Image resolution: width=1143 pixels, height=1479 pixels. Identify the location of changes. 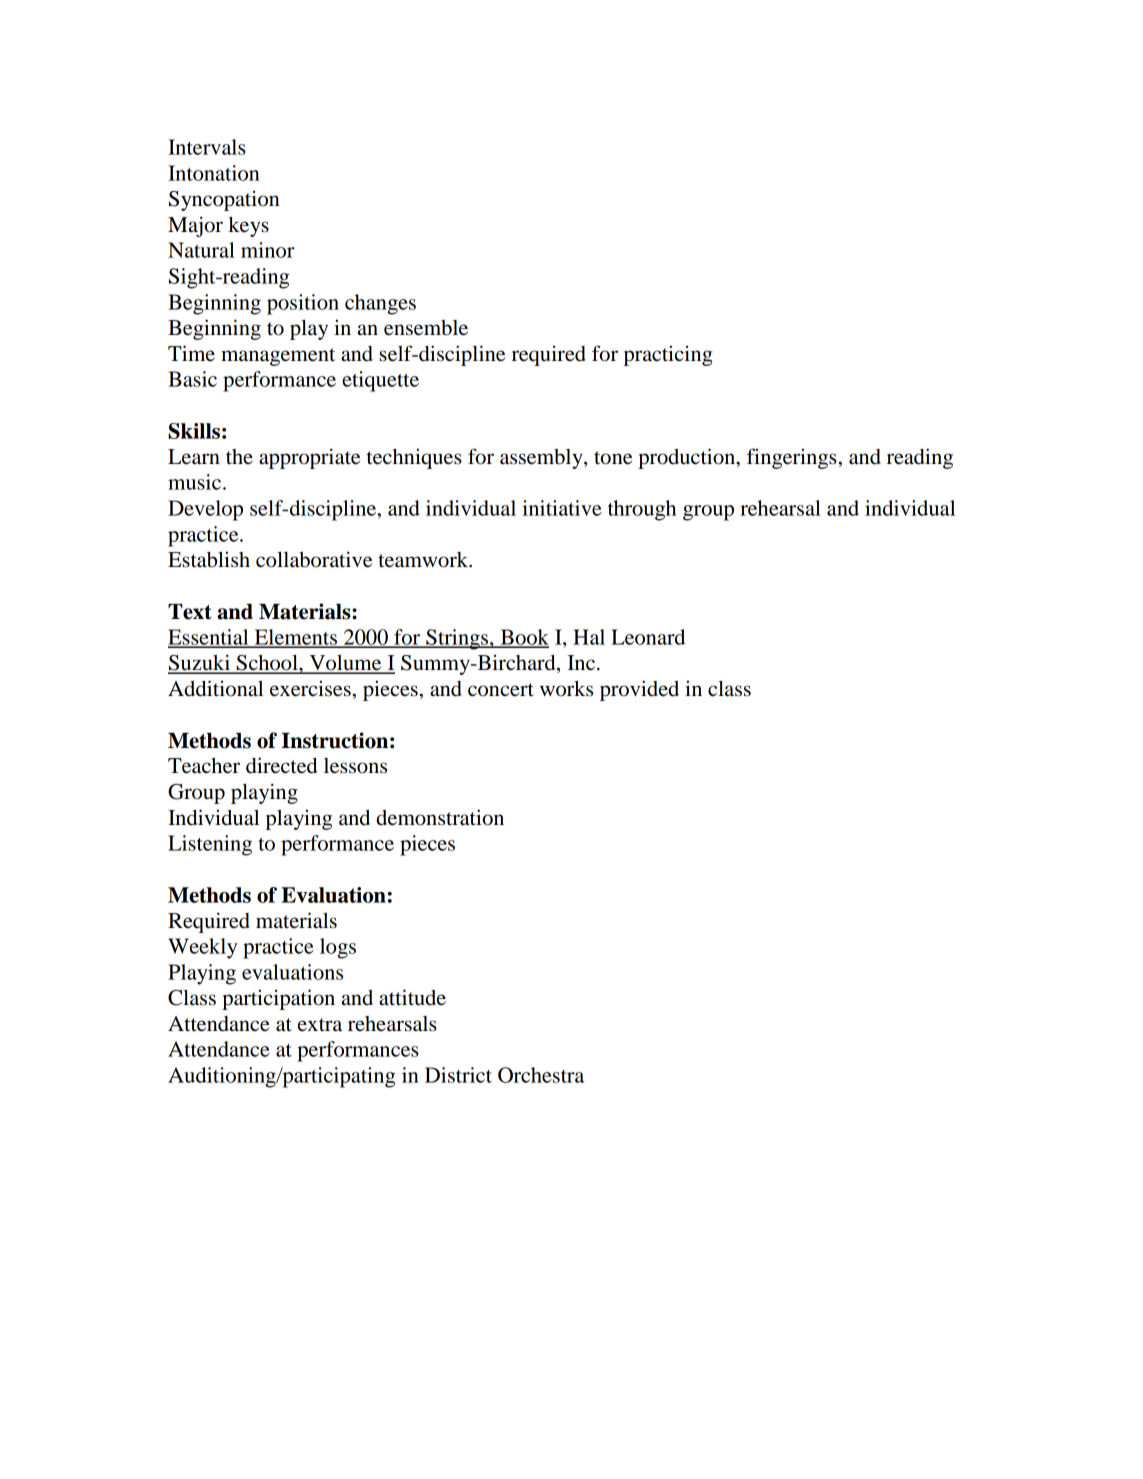
(380, 304).
